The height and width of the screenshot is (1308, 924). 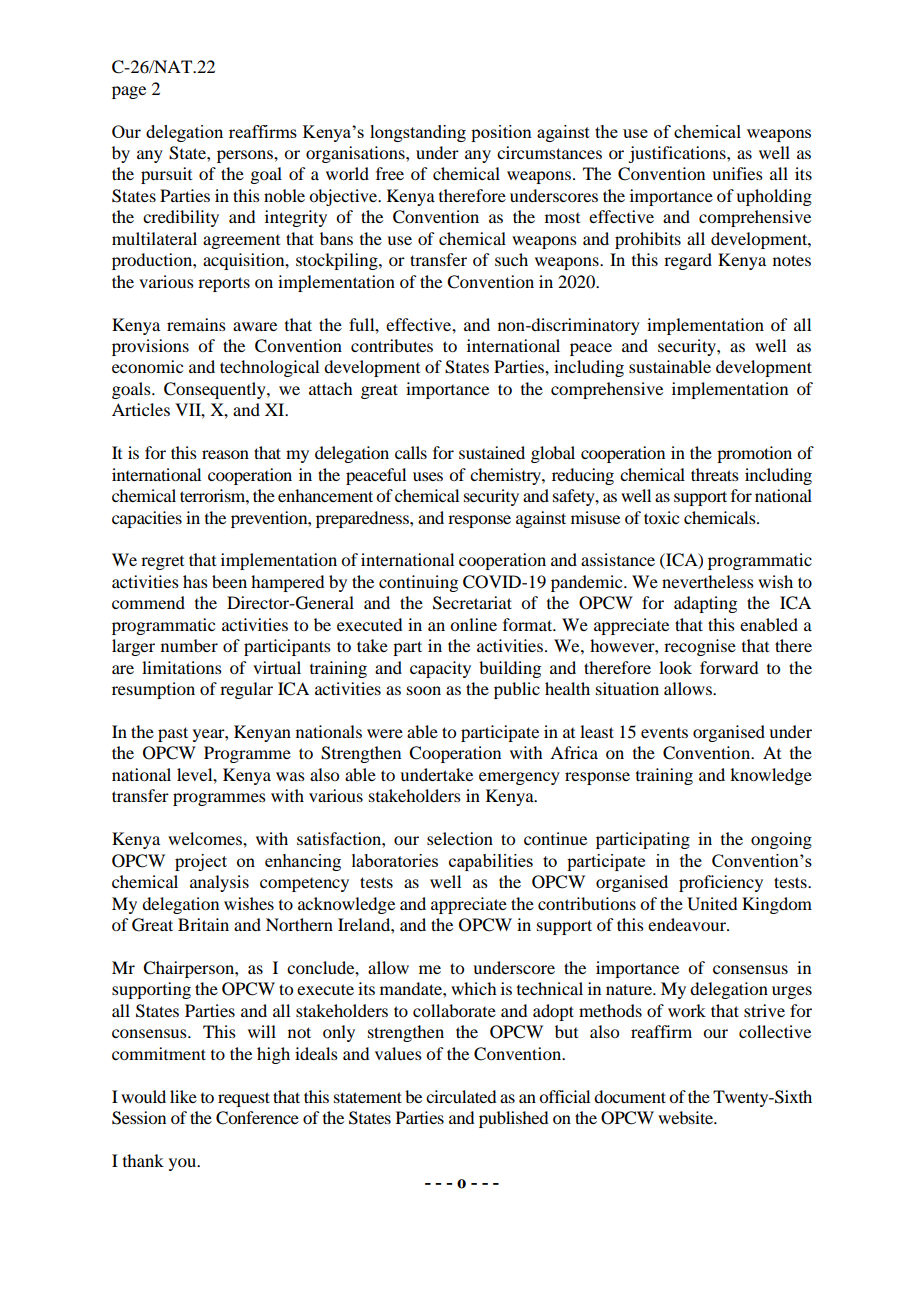 What do you see at coordinates (460, 838) in the screenshot?
I see `selection` at bounding box center [460, 838].
